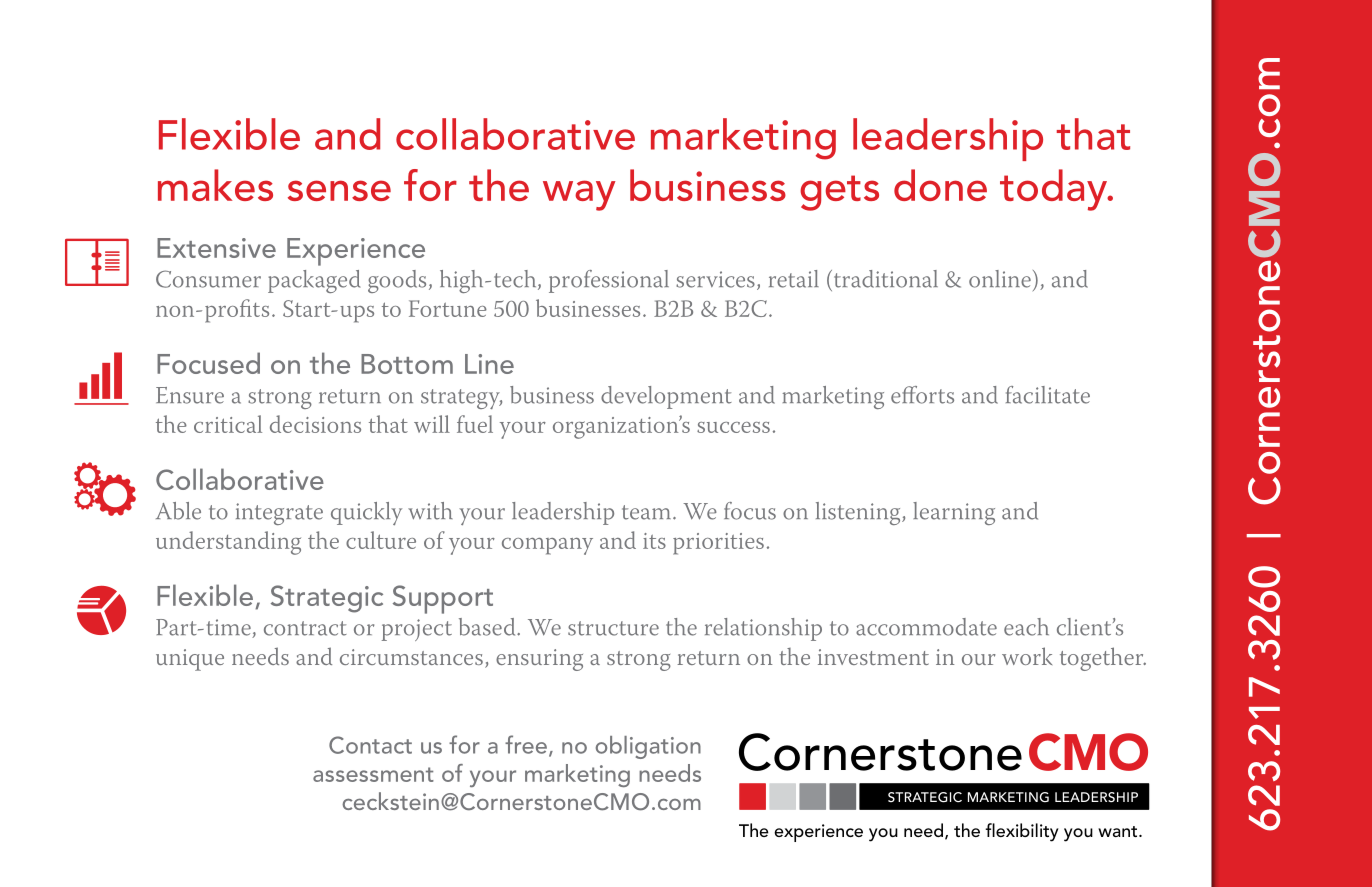  What do you see at coordinates (579, 195) in the screenshot?
I see `way` at bounding box center [579, 195].
